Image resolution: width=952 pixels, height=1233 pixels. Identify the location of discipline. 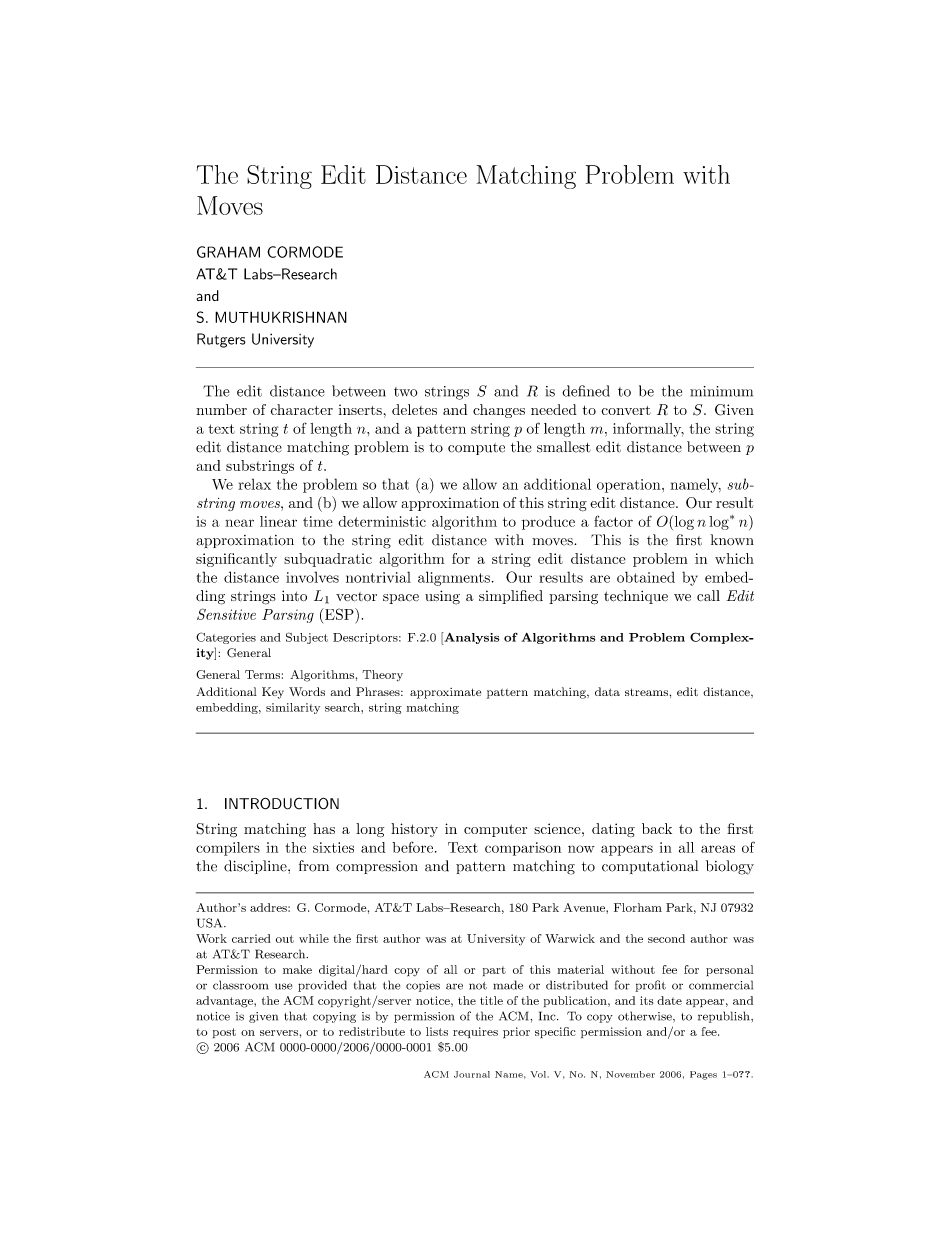
(256, 867).
